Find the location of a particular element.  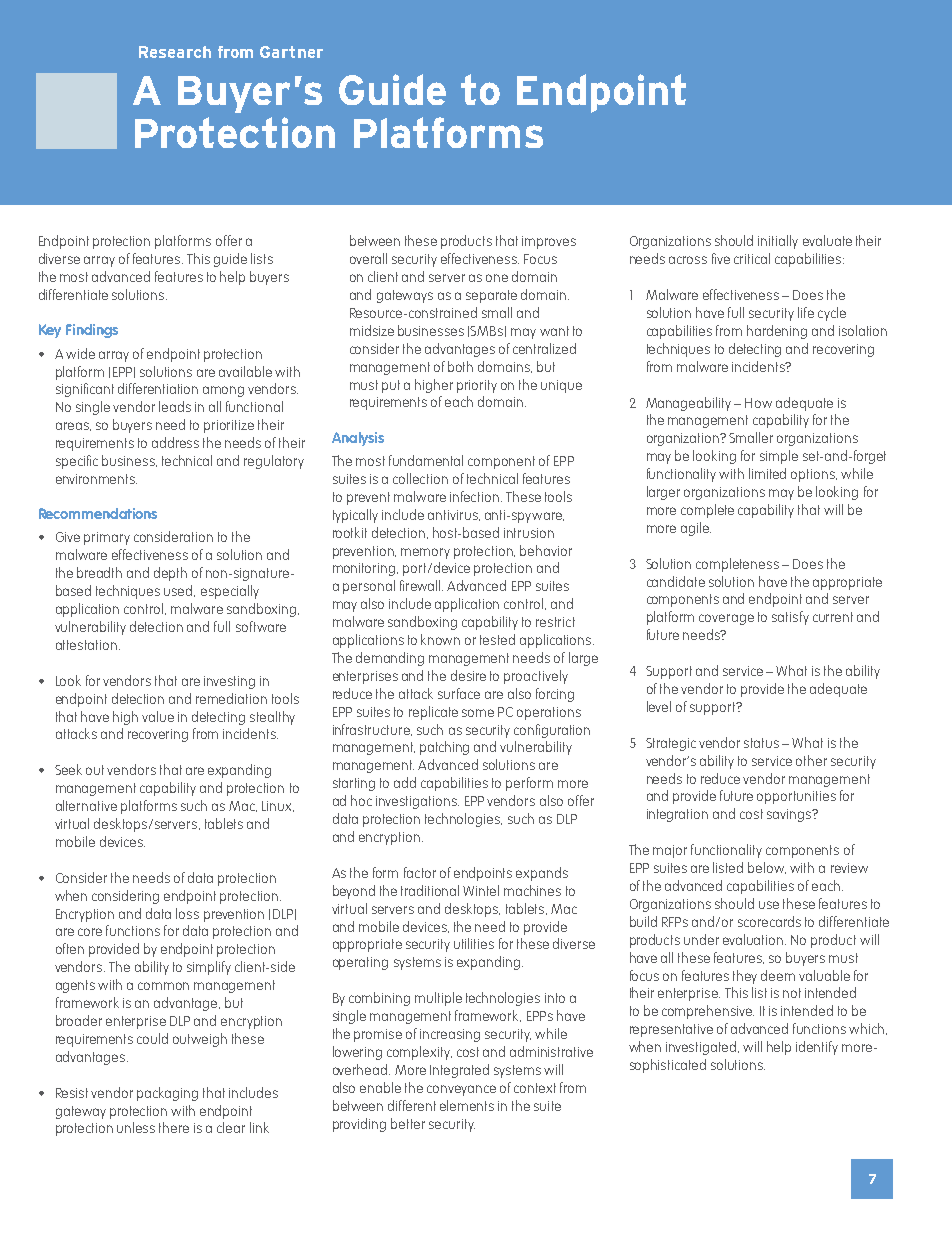

memory is located at coordinates (425, 553).
